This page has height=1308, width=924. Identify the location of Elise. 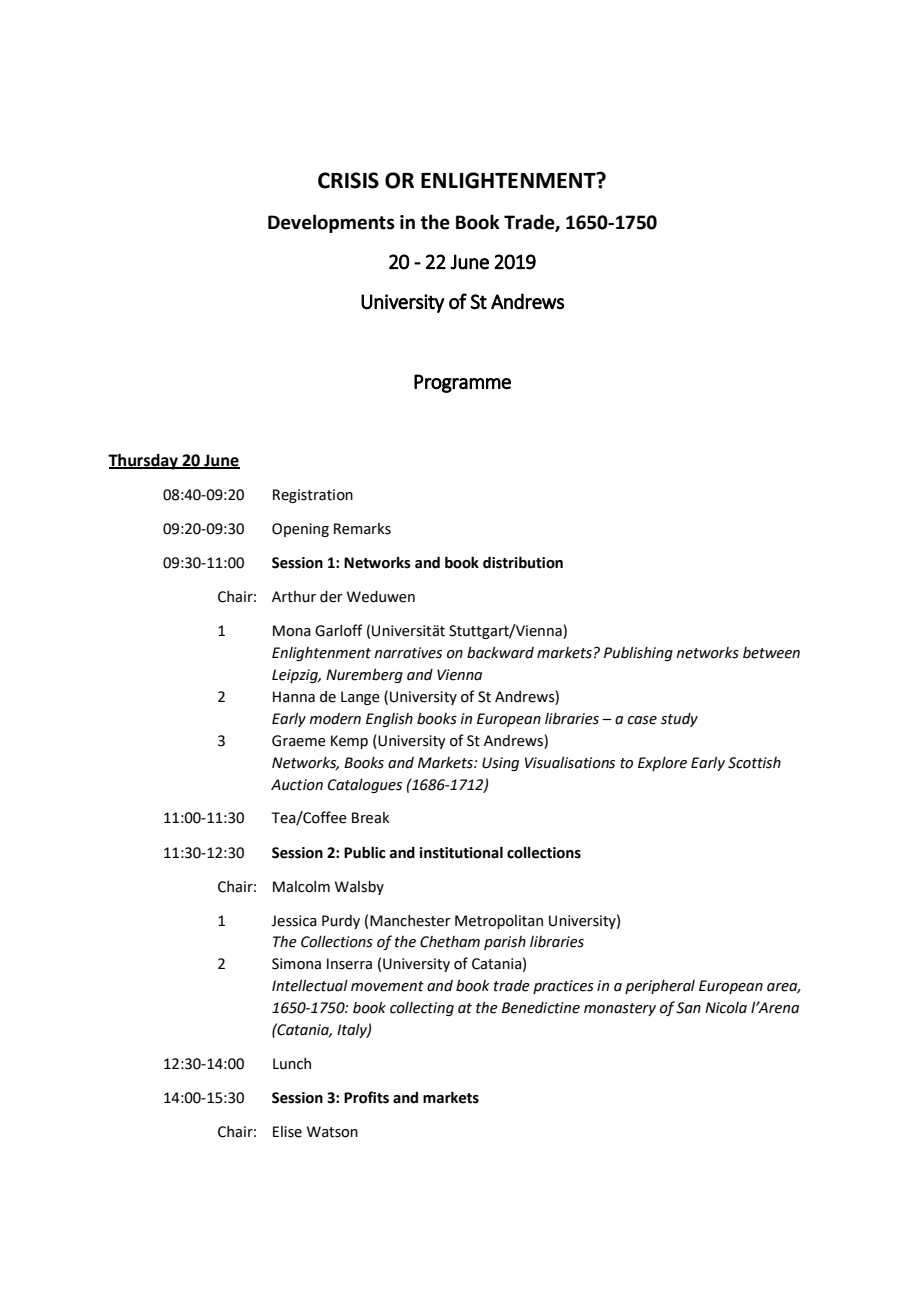
(287, 1132).
